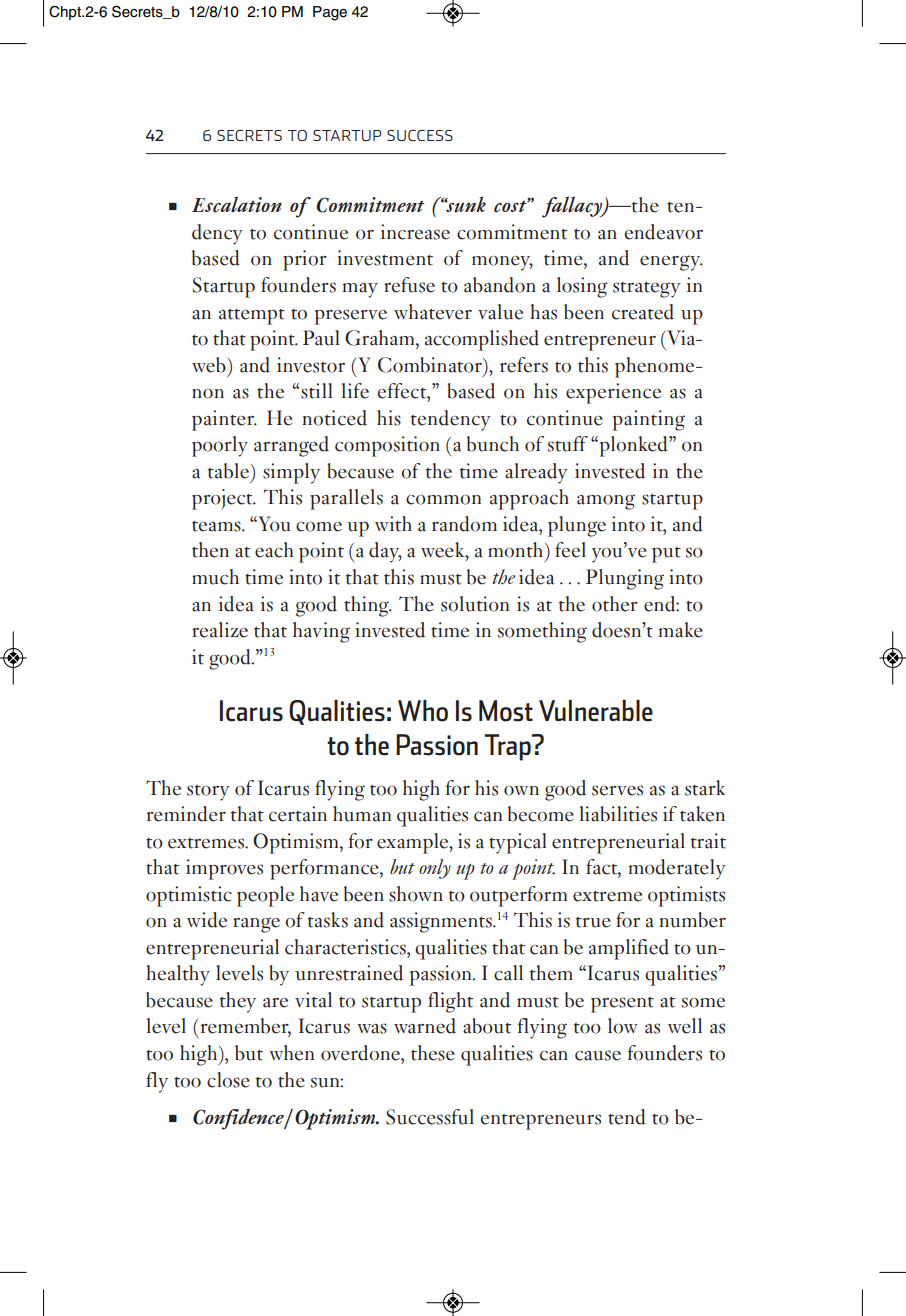  I want to click on story, so click(208, 793).
